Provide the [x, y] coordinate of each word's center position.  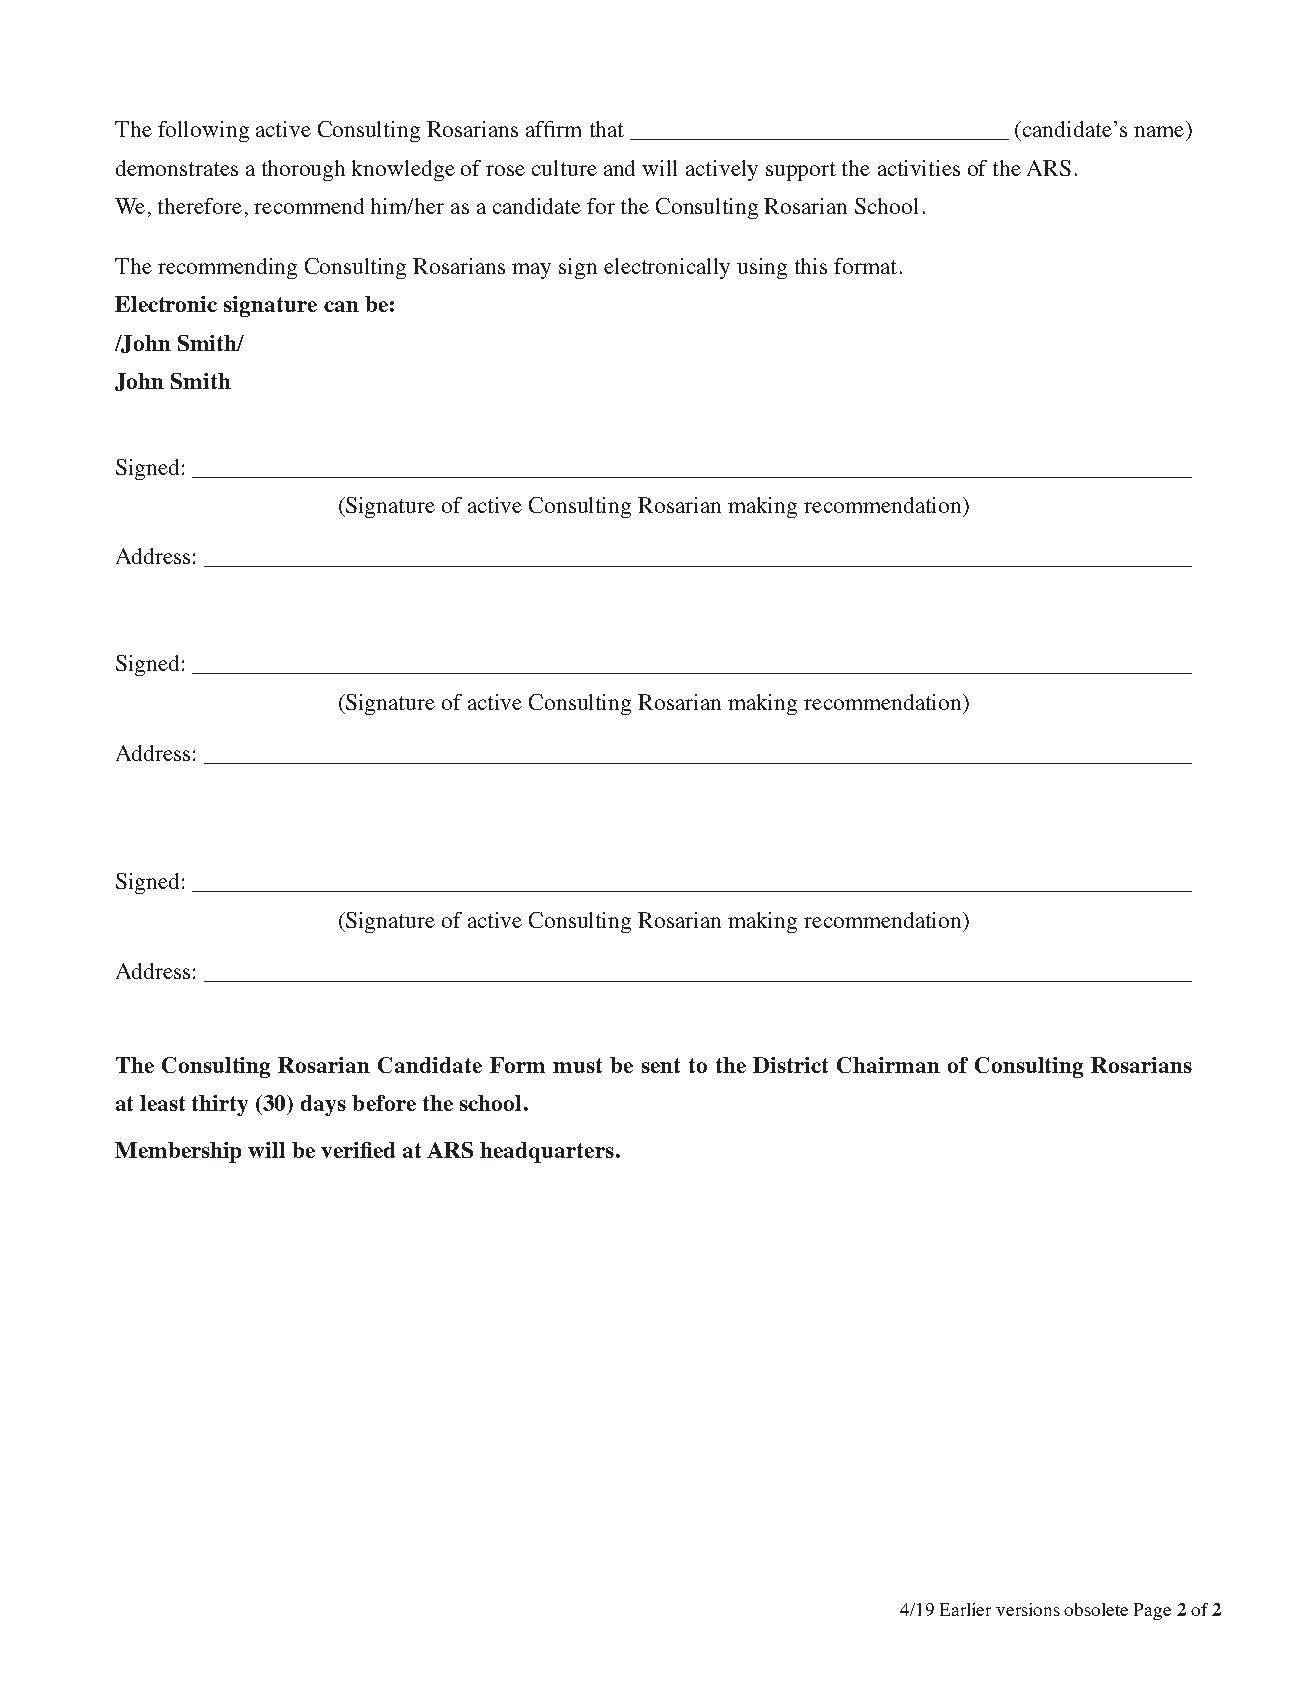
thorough [303, 170]
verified [358, 1150]
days [323, 1105]
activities [919, 168]
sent [661, 1065]
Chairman [888, 1065]
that [607, 129]
